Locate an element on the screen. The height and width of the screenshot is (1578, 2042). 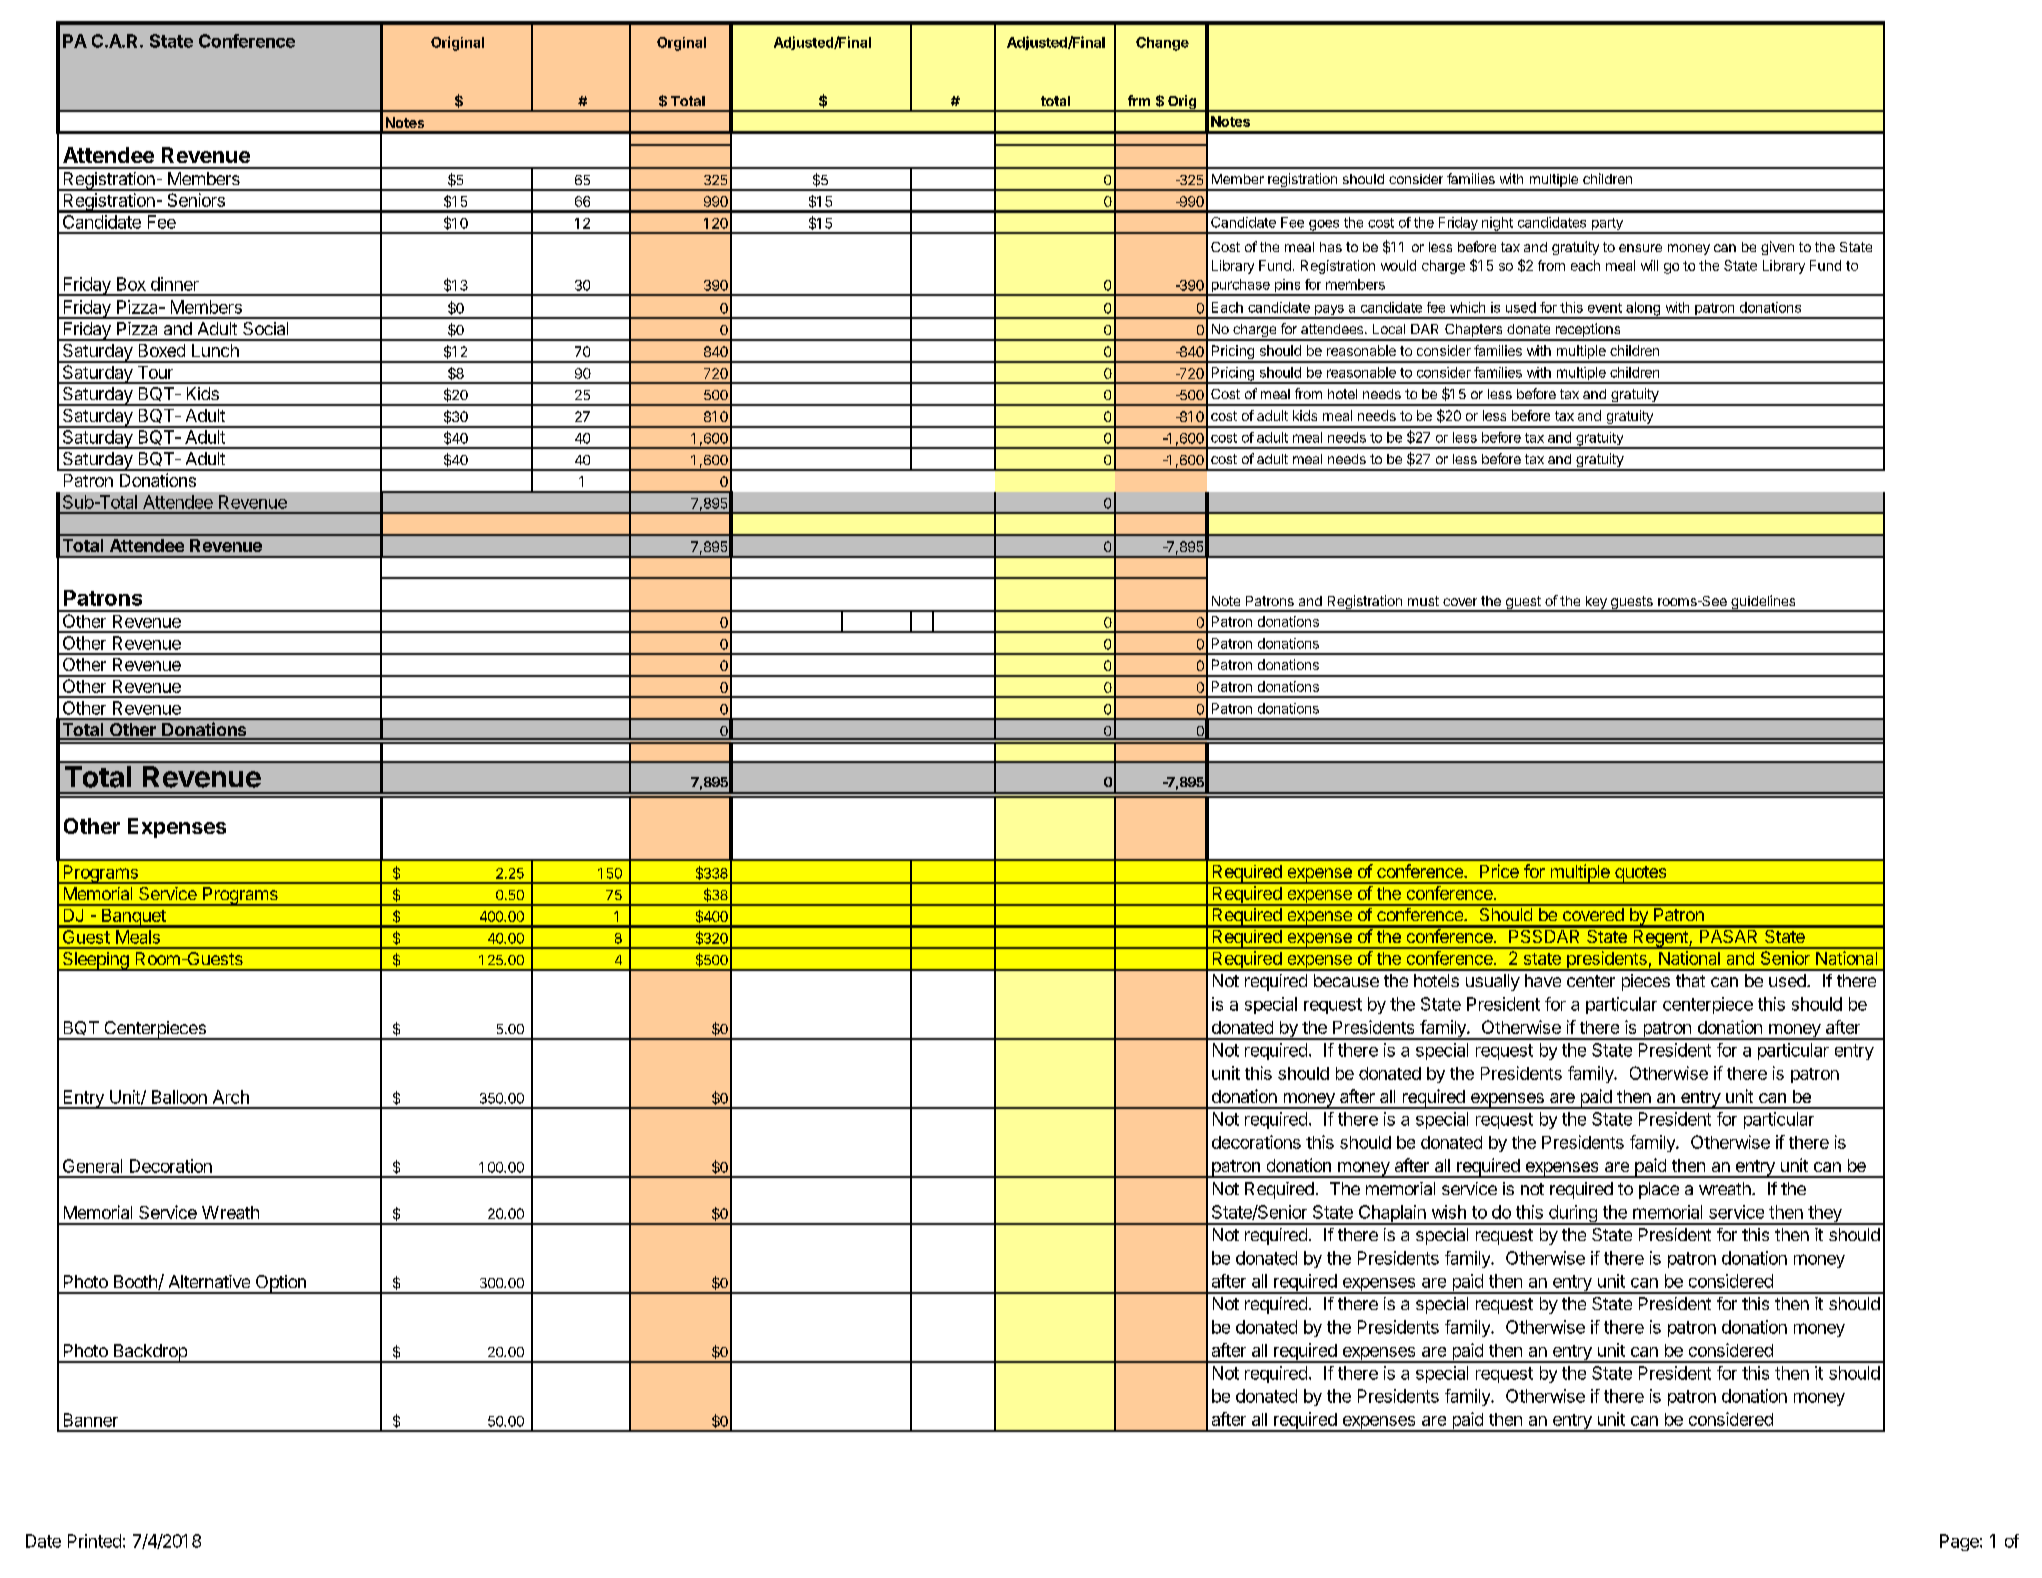
that is located at coordinates (1690, 980).
